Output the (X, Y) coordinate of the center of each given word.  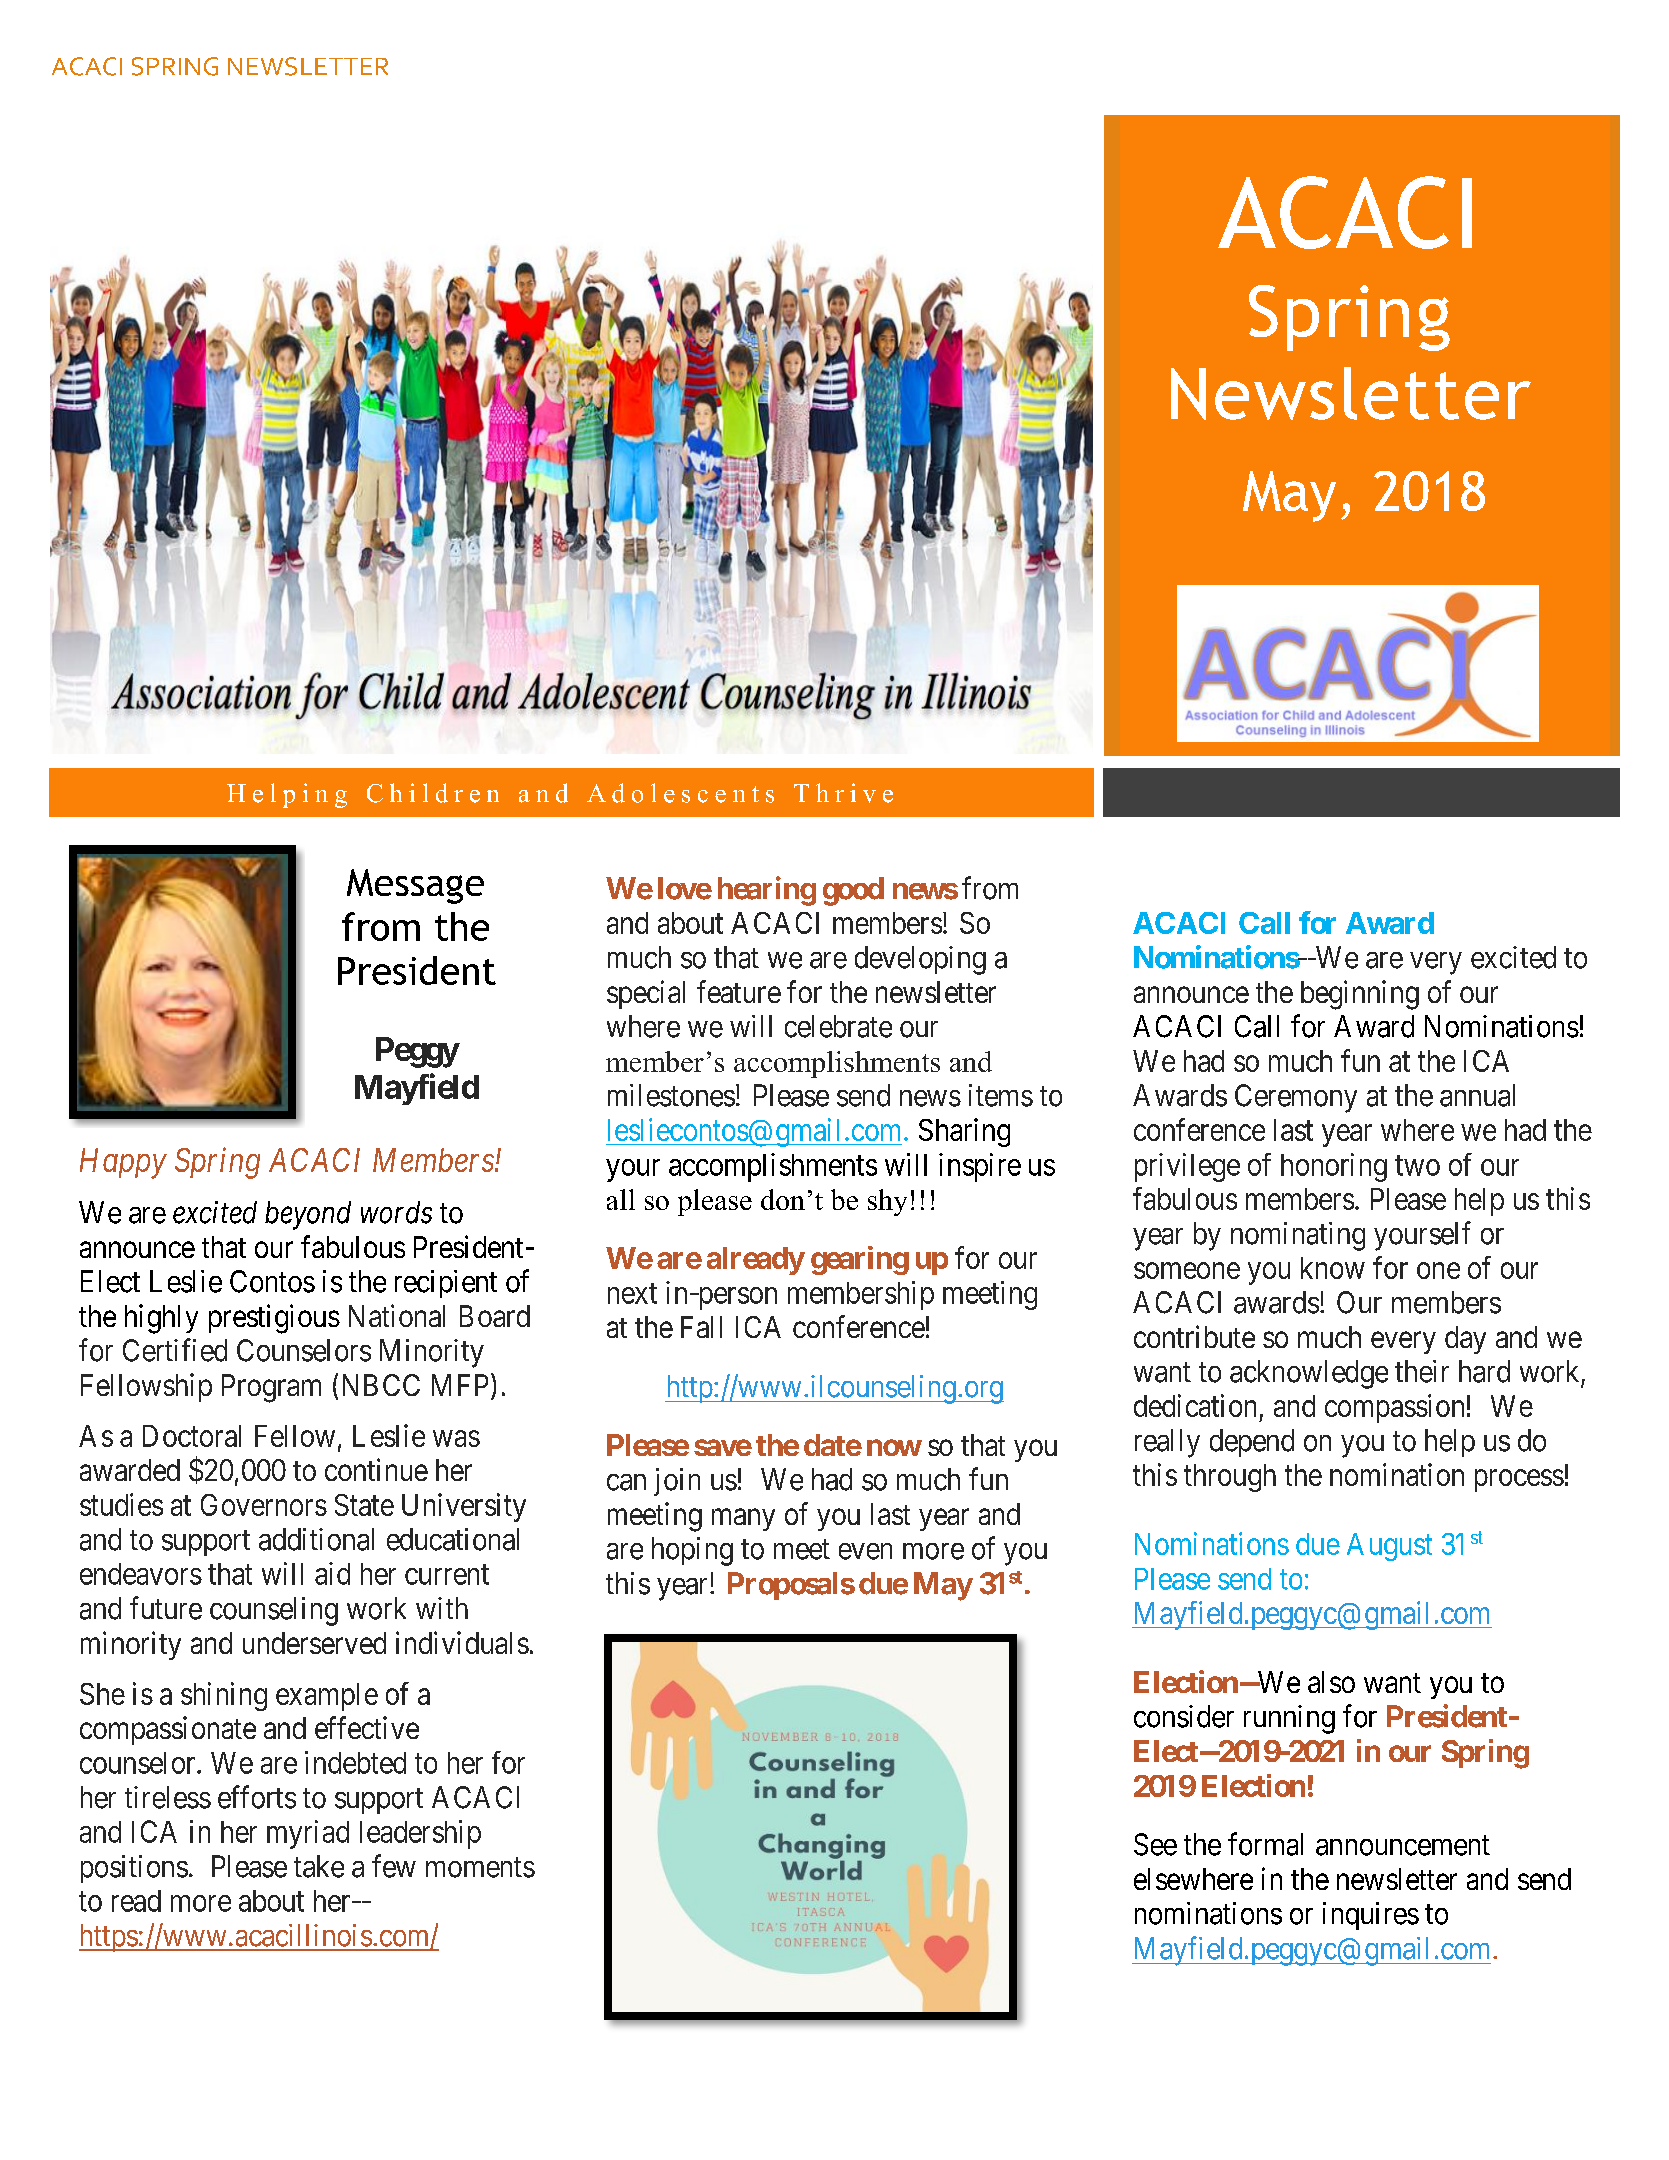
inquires (1371, 1916)
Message (415, 886)
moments (480, 1867)
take (319, 1866)
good (853, 891)
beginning (1360, 995)
